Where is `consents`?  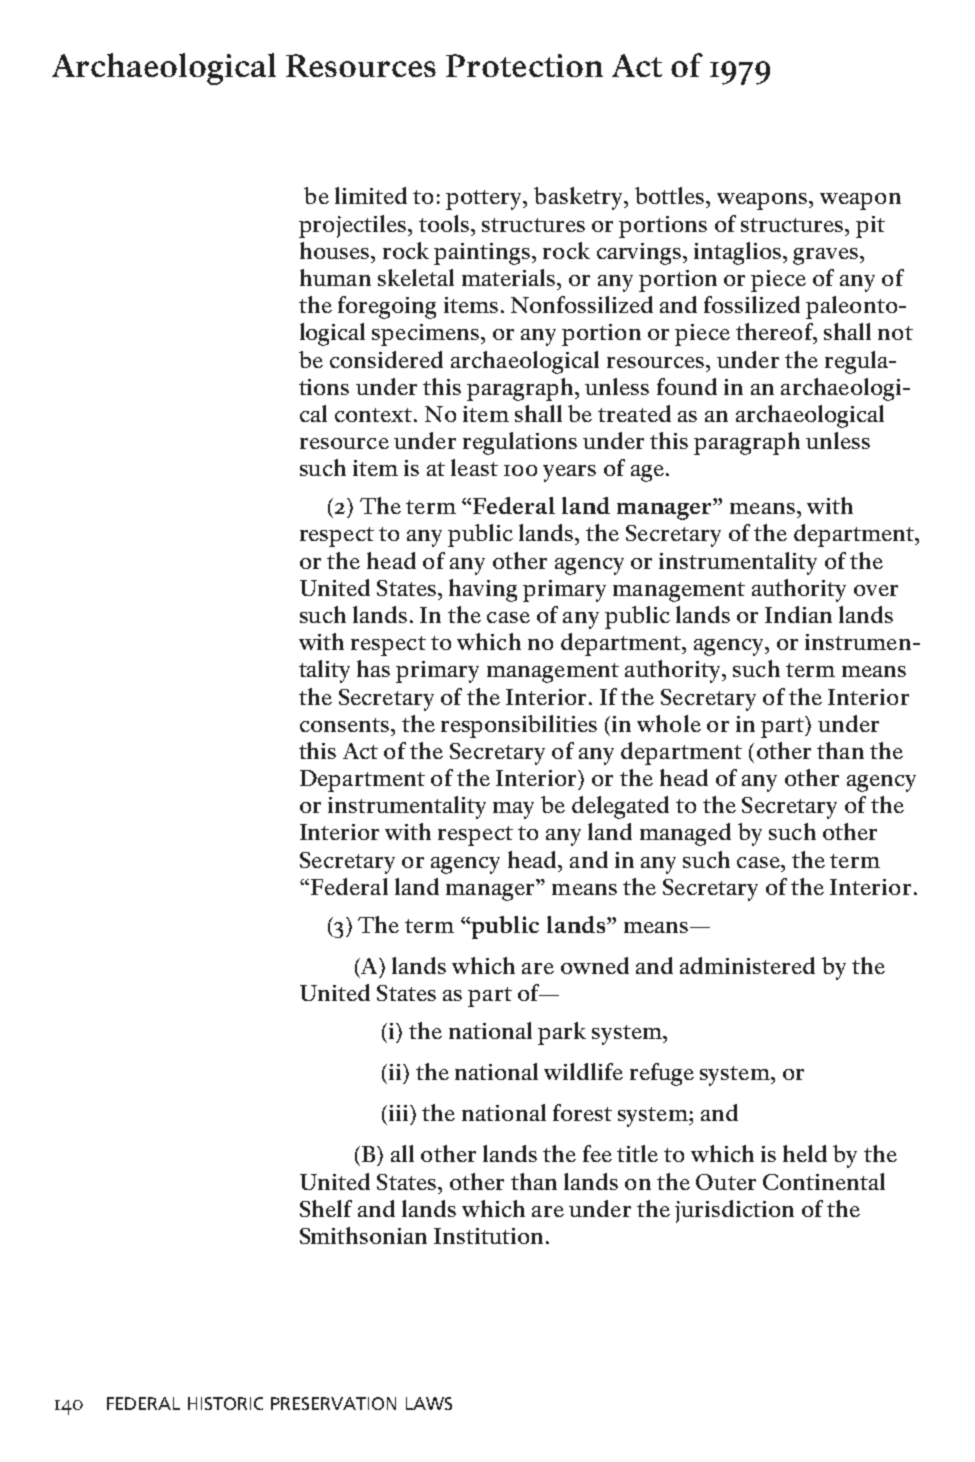 consents is located at coordinates (344, 725).
